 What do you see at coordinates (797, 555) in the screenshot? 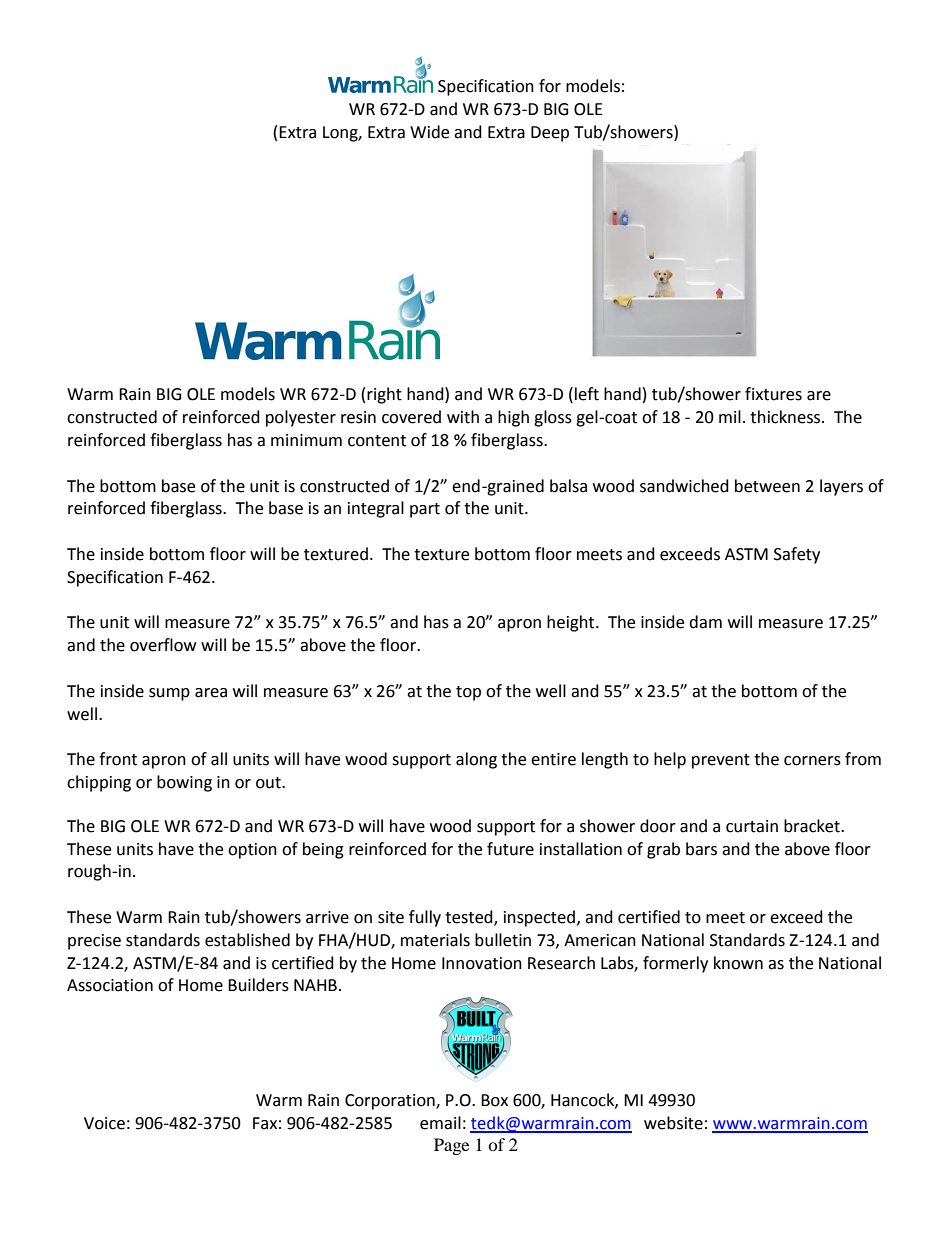
I see `Safety` at bounding box center [797, 555].
